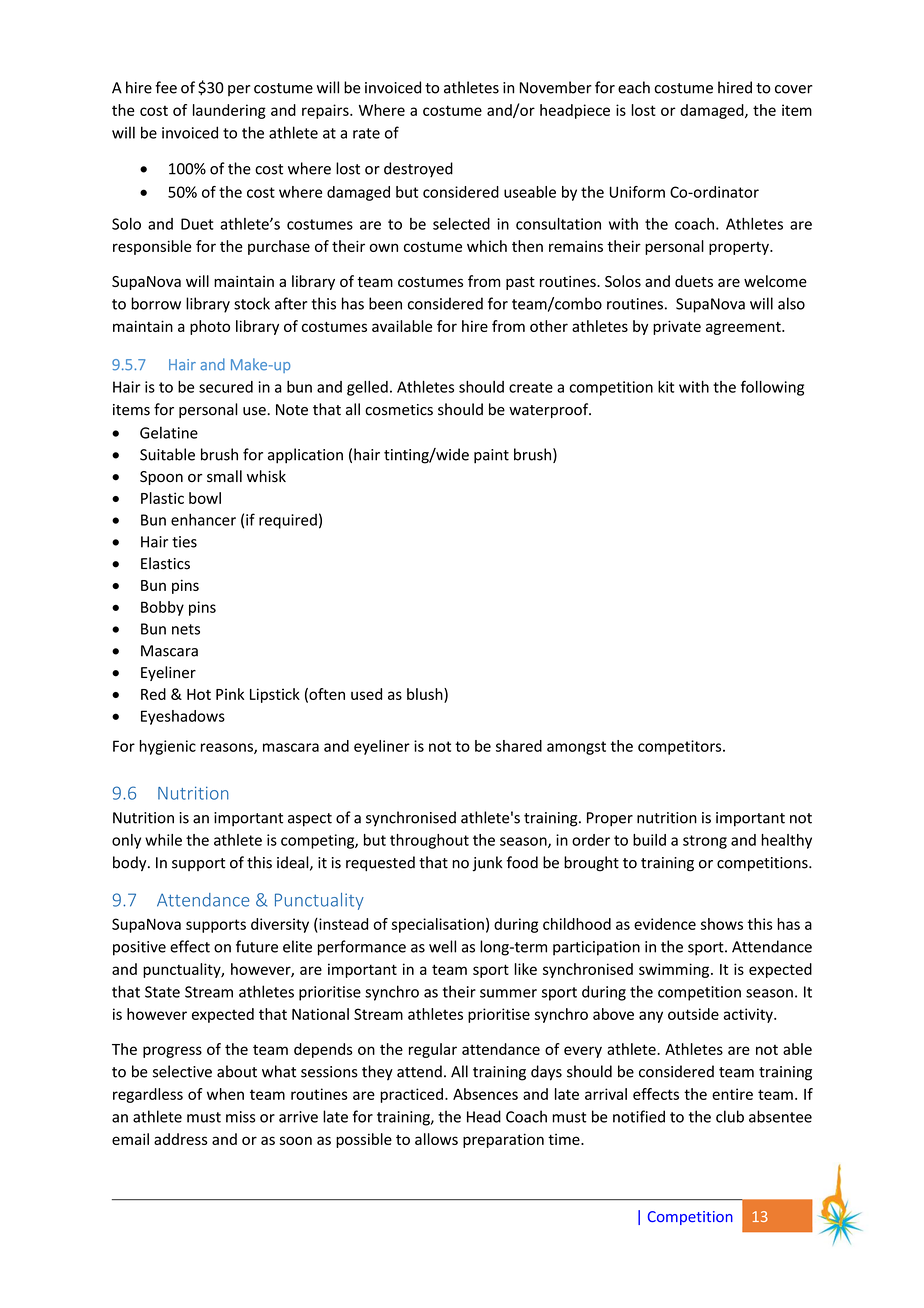 The width and height of the page is (924, 1308). Describe the element at coordinates (519, 746) in the page. I see `shared` at that location.
